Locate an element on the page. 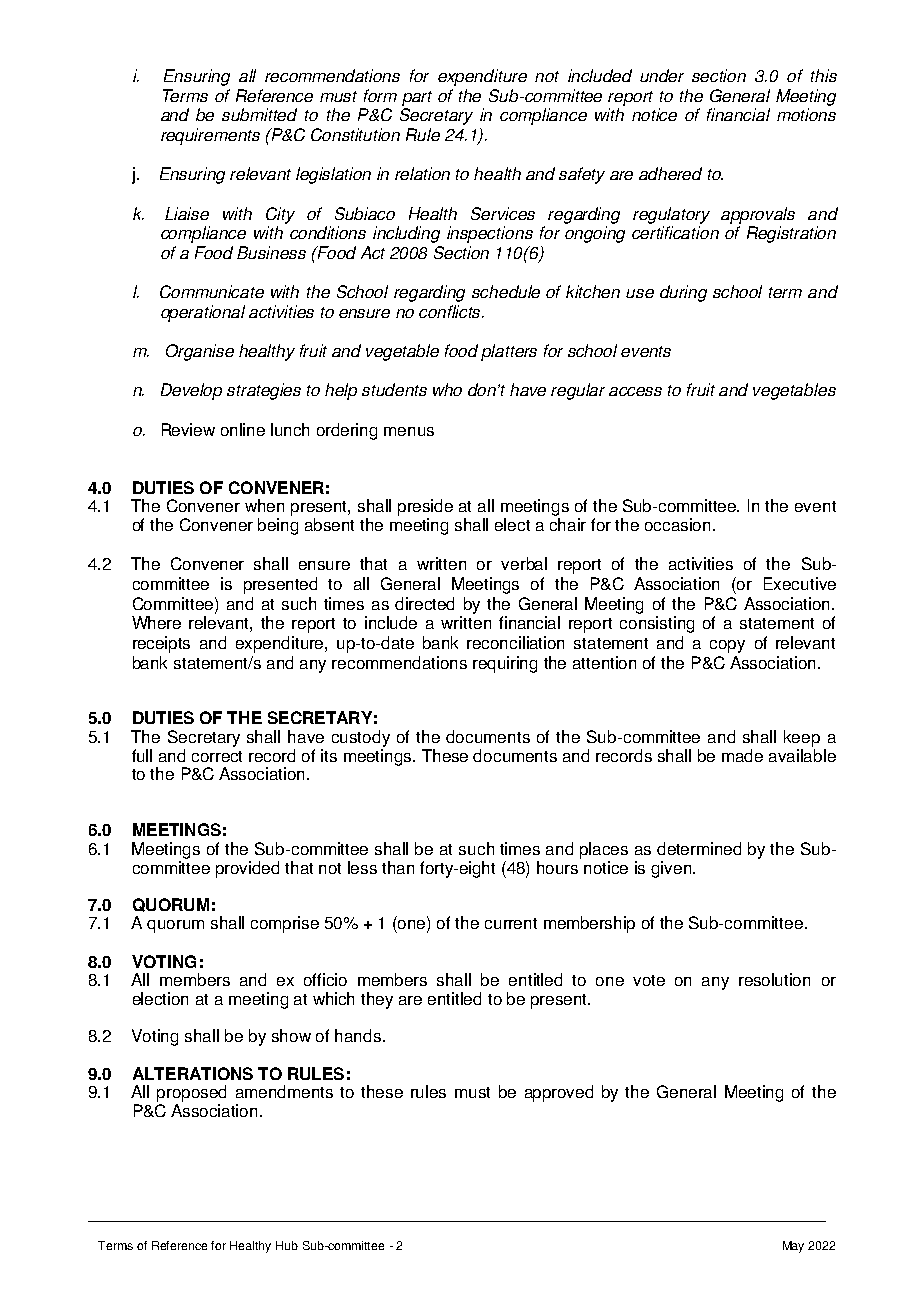  motions is located at coordinates (806, 114).
